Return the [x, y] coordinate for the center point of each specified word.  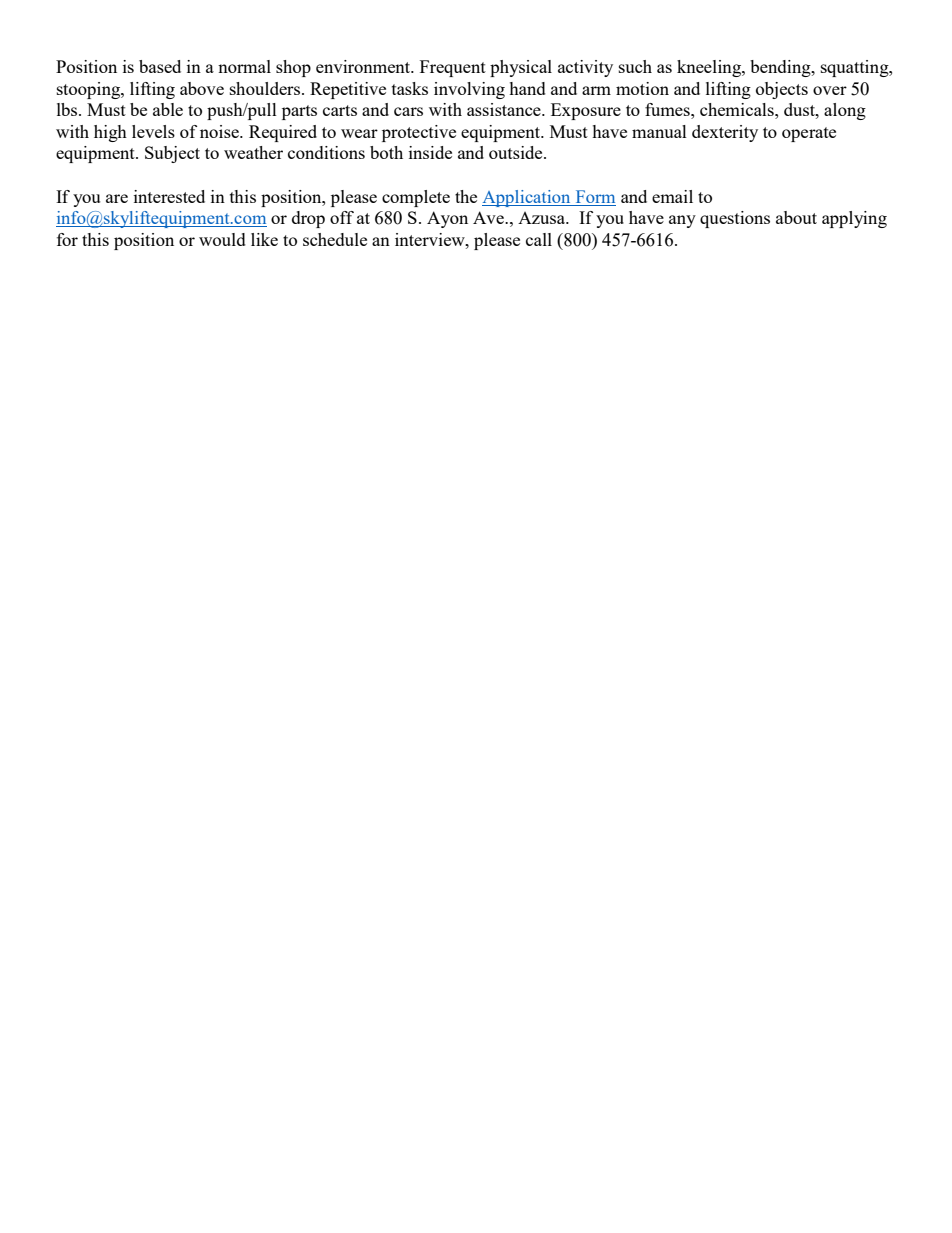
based [160, 66]
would [222, 239]
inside [430, 152]
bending [781, 68]
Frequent [453, 68]
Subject [172, 154]
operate [809, 134]
